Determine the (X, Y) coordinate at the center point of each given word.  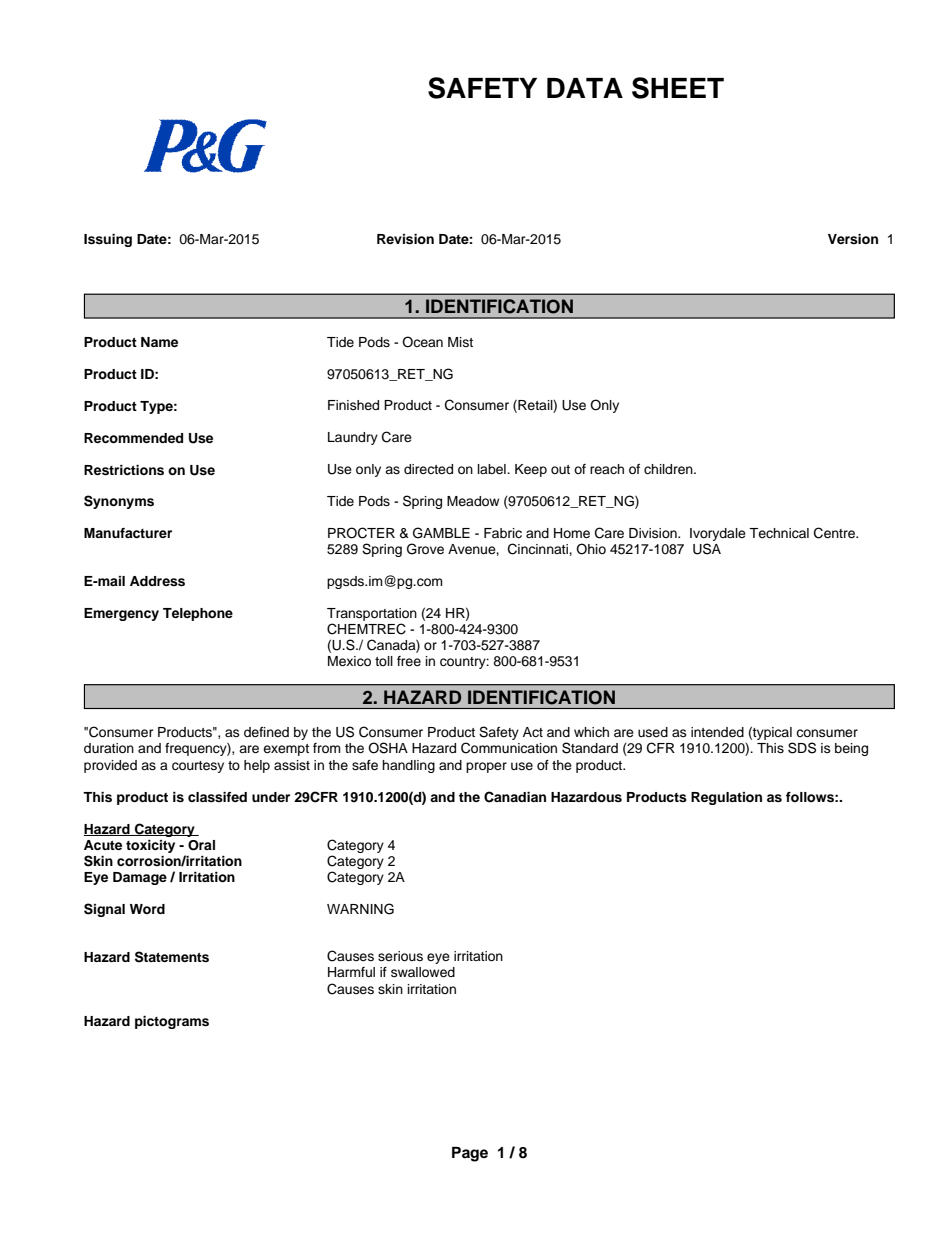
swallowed (423, 972)
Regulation (726, 798)
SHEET (678, 88)
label (493, 469)
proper (486, 767)
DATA (585, 88)
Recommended (133, 438)
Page (470, 1154)
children (669, 469)
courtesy (198, 767)
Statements (172, 957)
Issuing (108, 240)
